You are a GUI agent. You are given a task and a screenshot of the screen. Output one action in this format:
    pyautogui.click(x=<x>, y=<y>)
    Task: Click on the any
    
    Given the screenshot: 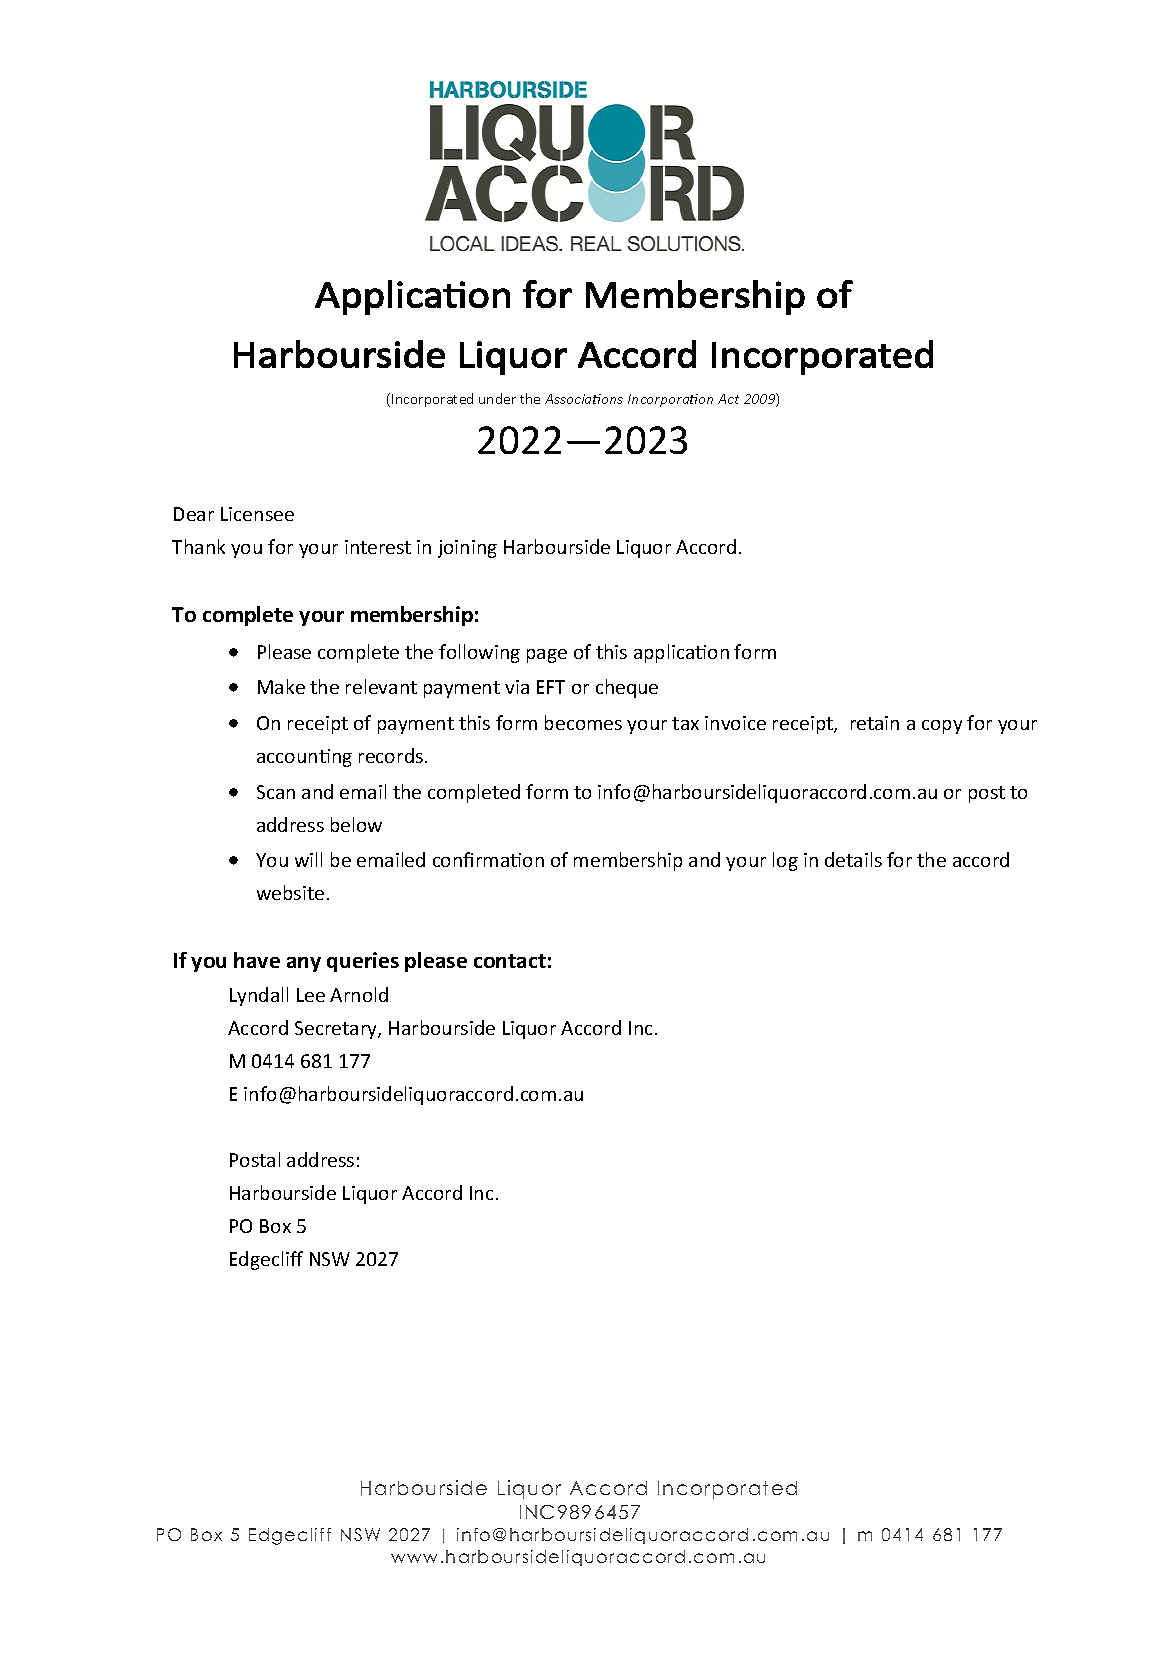 What is the action you would take?
    pyautogui.click(x=304, y=964)
